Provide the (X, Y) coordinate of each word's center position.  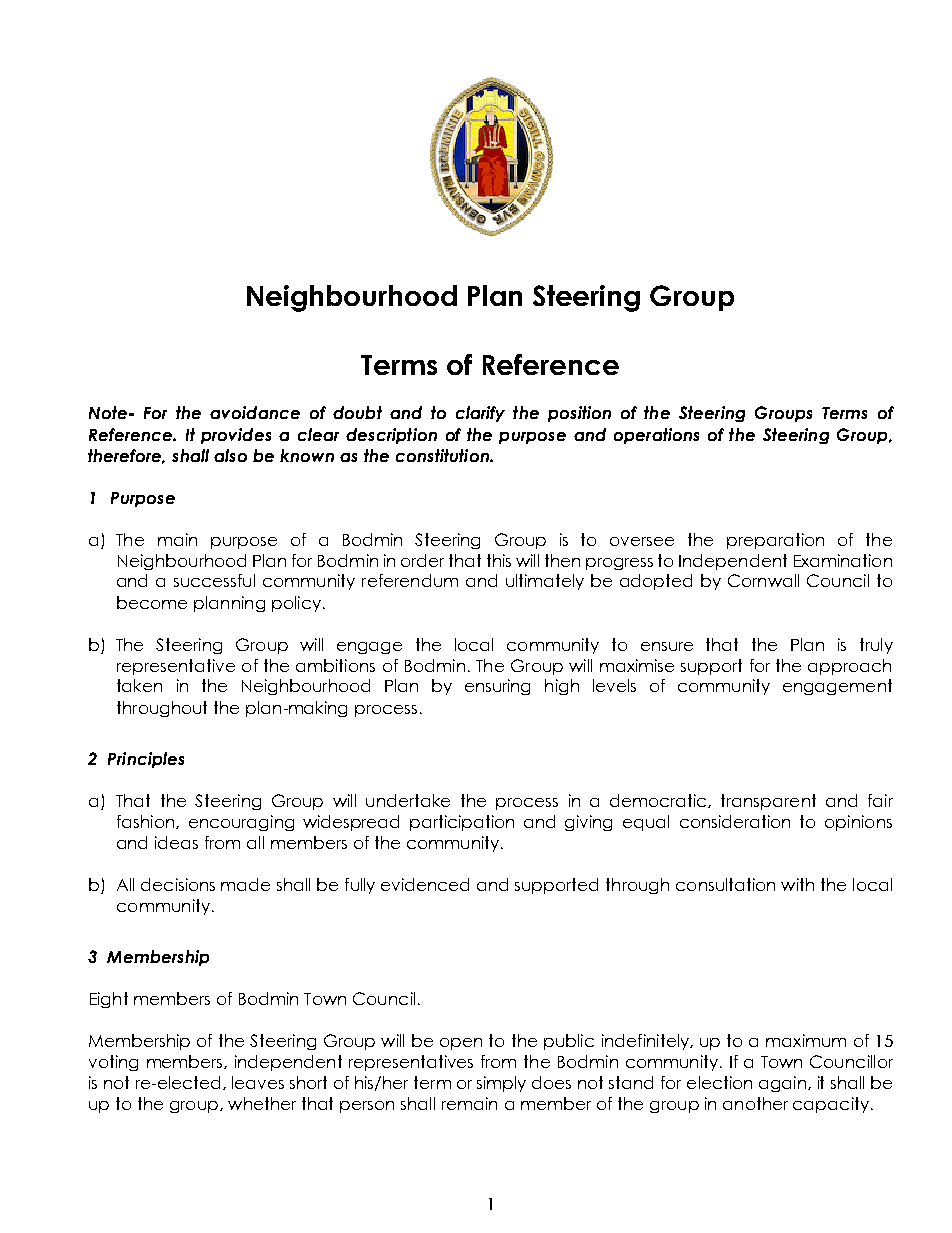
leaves (258, 1082)
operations (656, 436)
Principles (146, 760)
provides (236, 436)
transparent (768, 802)
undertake (408, 800)
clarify (480, 414)
